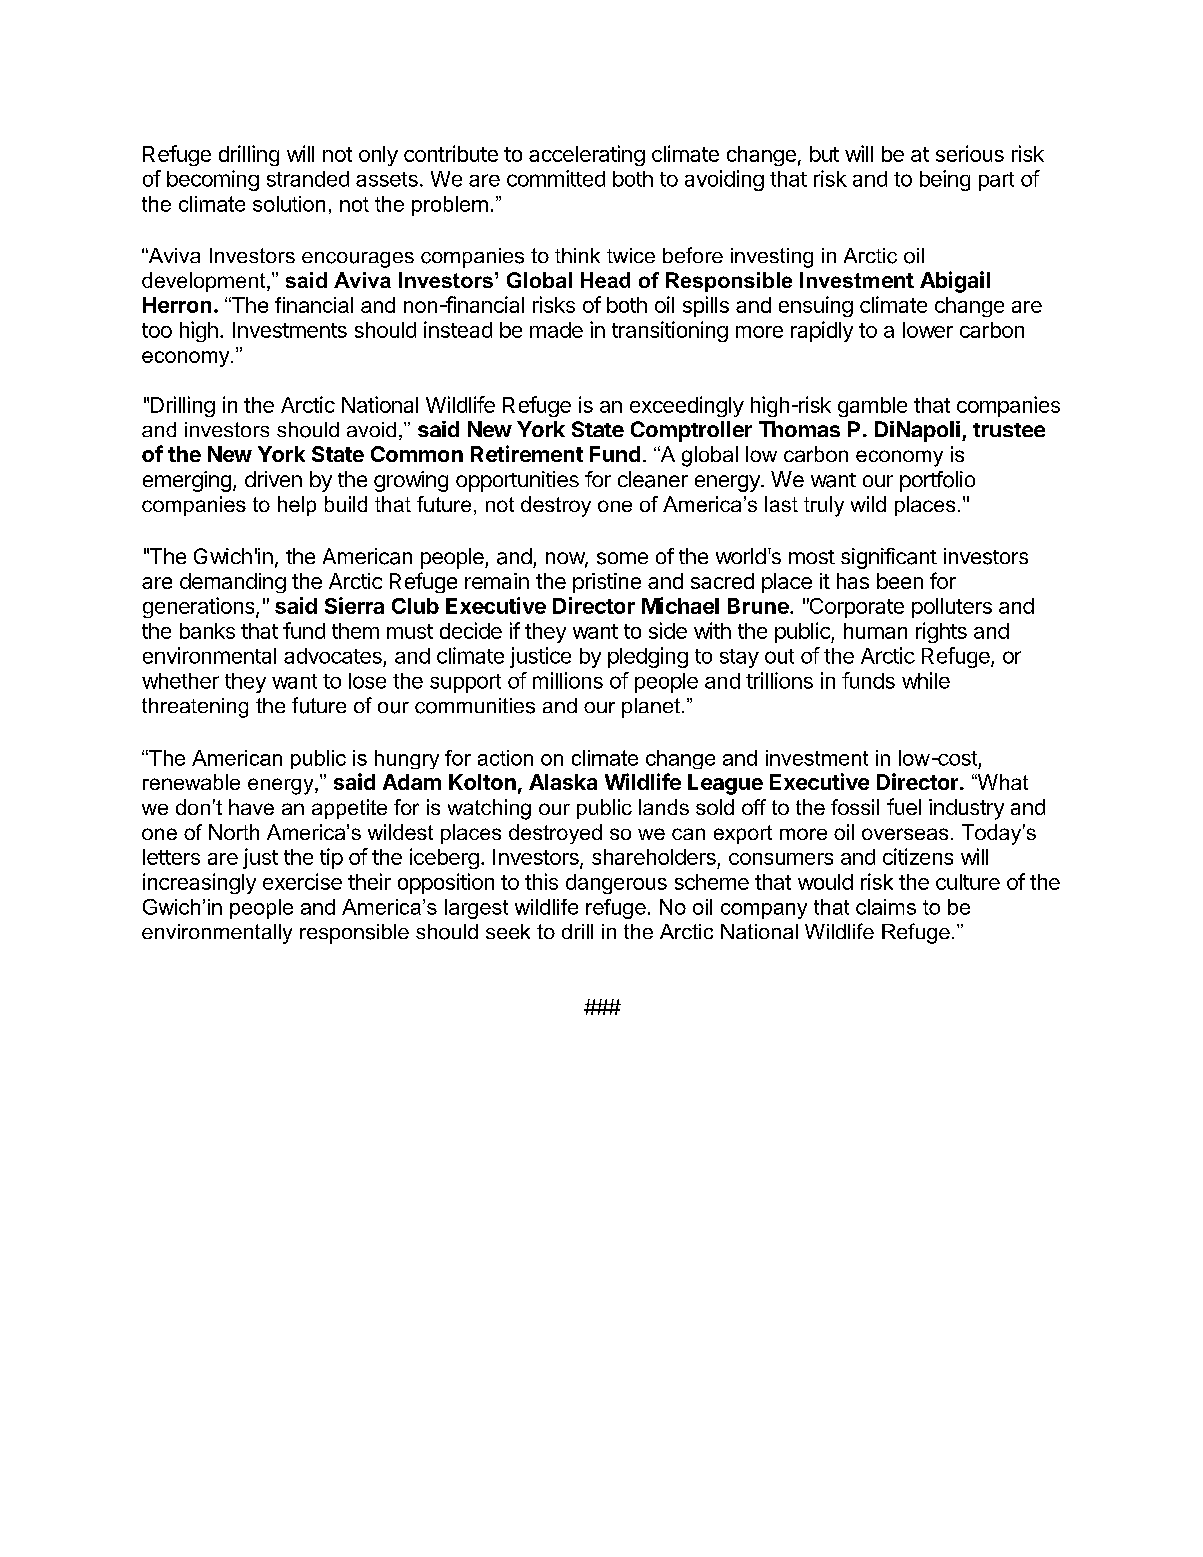 Image resolution: width=1203 pixels, height=1557 pixels. I want to click on pristine, so click(607, 583).
